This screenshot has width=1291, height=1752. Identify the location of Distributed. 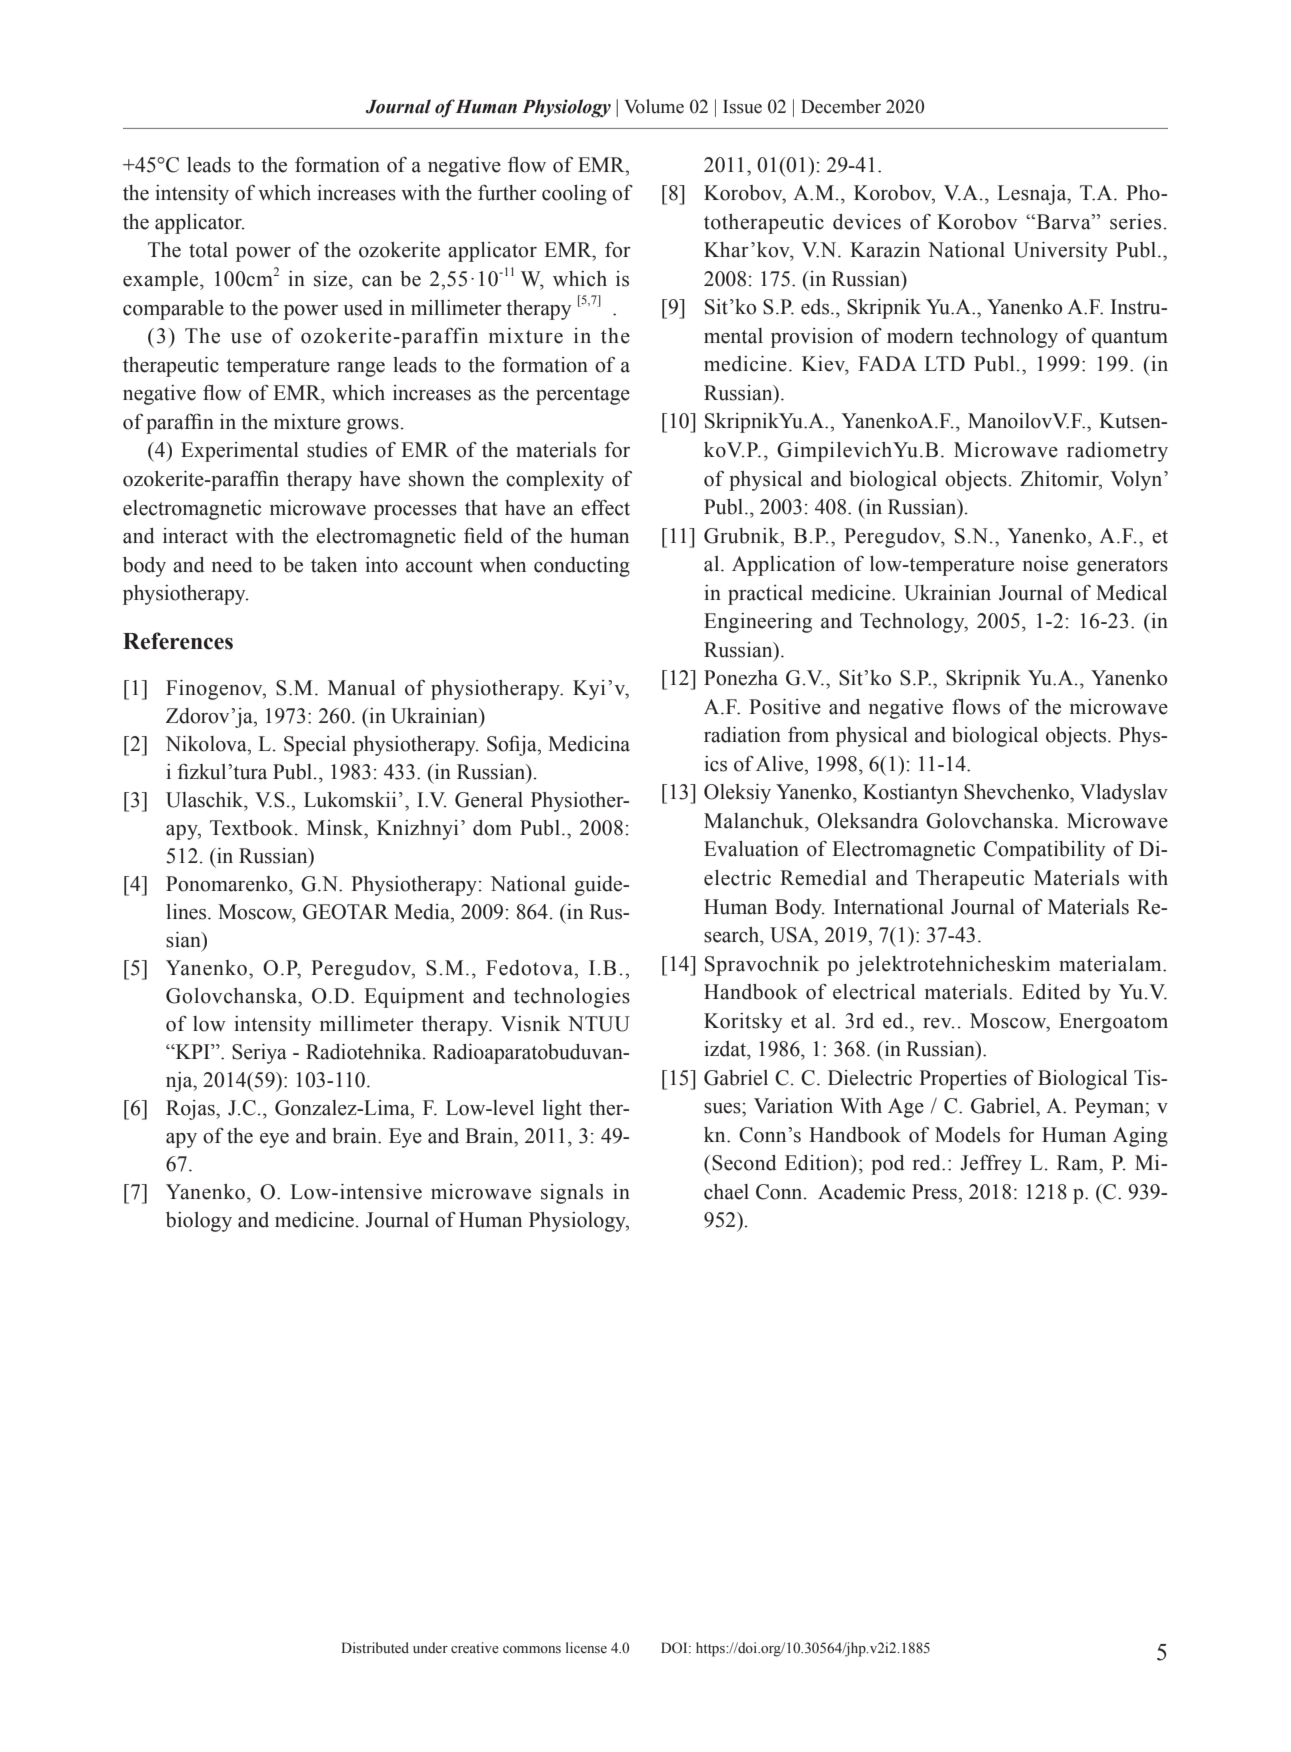
(375, 1647).
